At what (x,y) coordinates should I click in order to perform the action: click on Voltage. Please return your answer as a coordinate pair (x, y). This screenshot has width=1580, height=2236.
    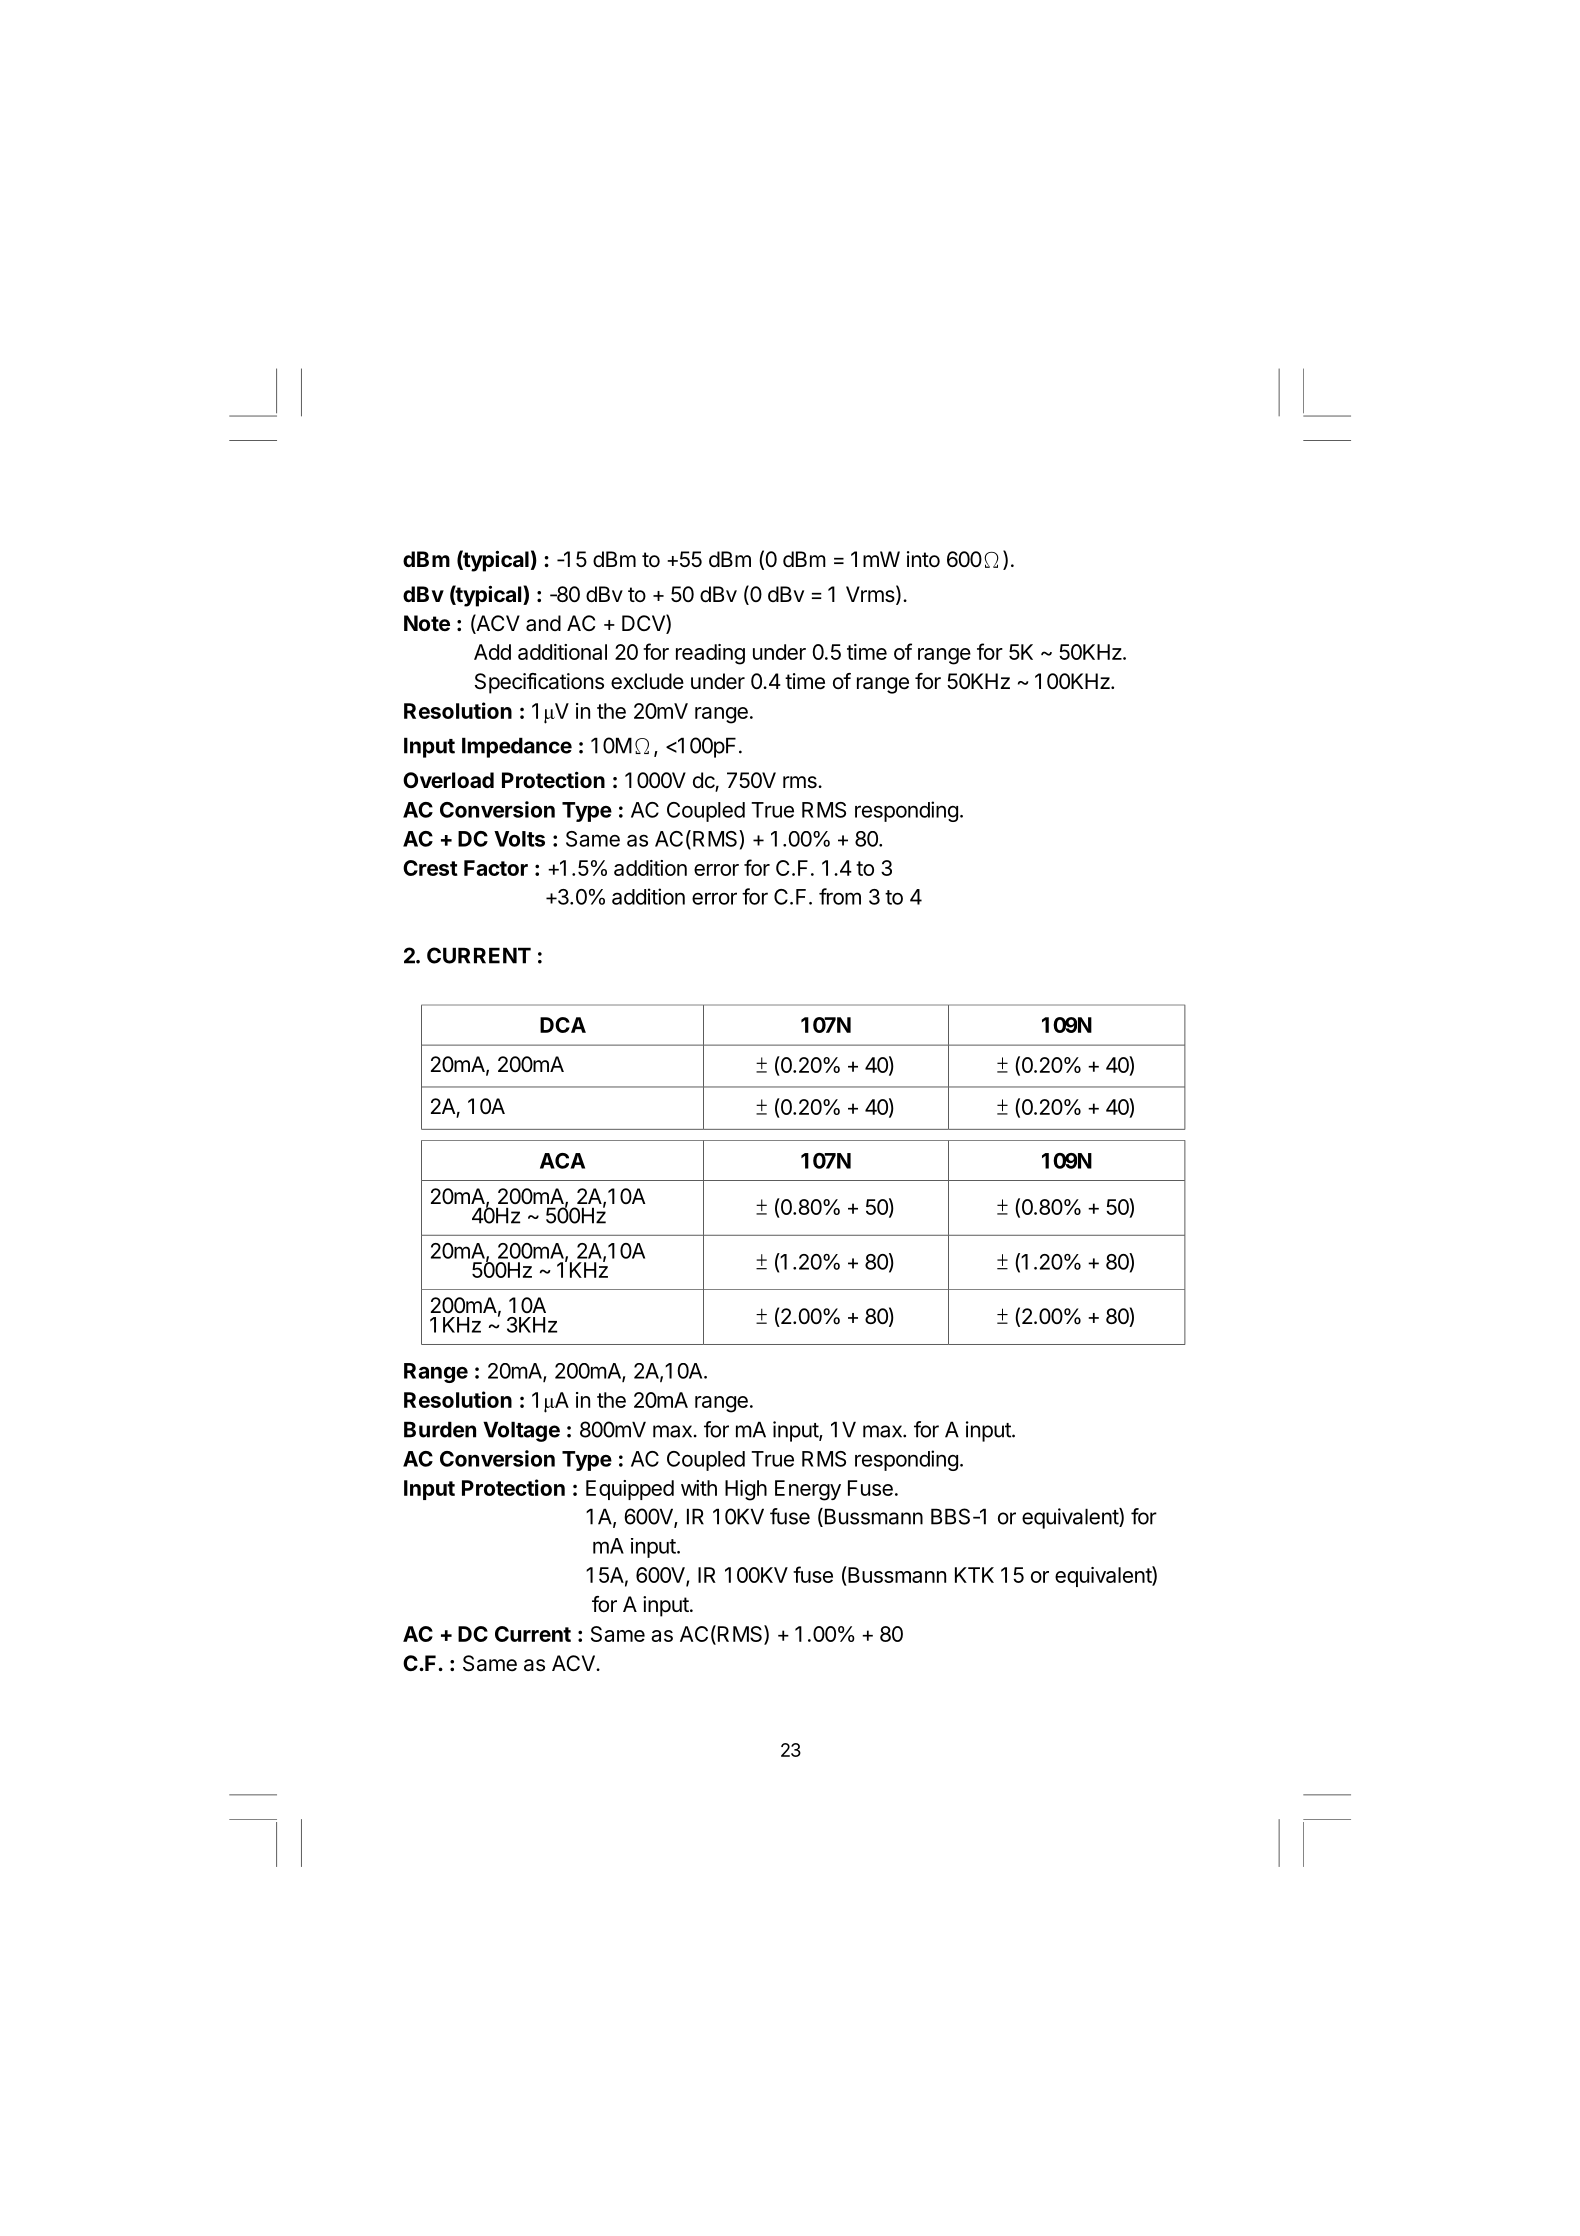
    Looking at the image, I should click on (521, 1431).
